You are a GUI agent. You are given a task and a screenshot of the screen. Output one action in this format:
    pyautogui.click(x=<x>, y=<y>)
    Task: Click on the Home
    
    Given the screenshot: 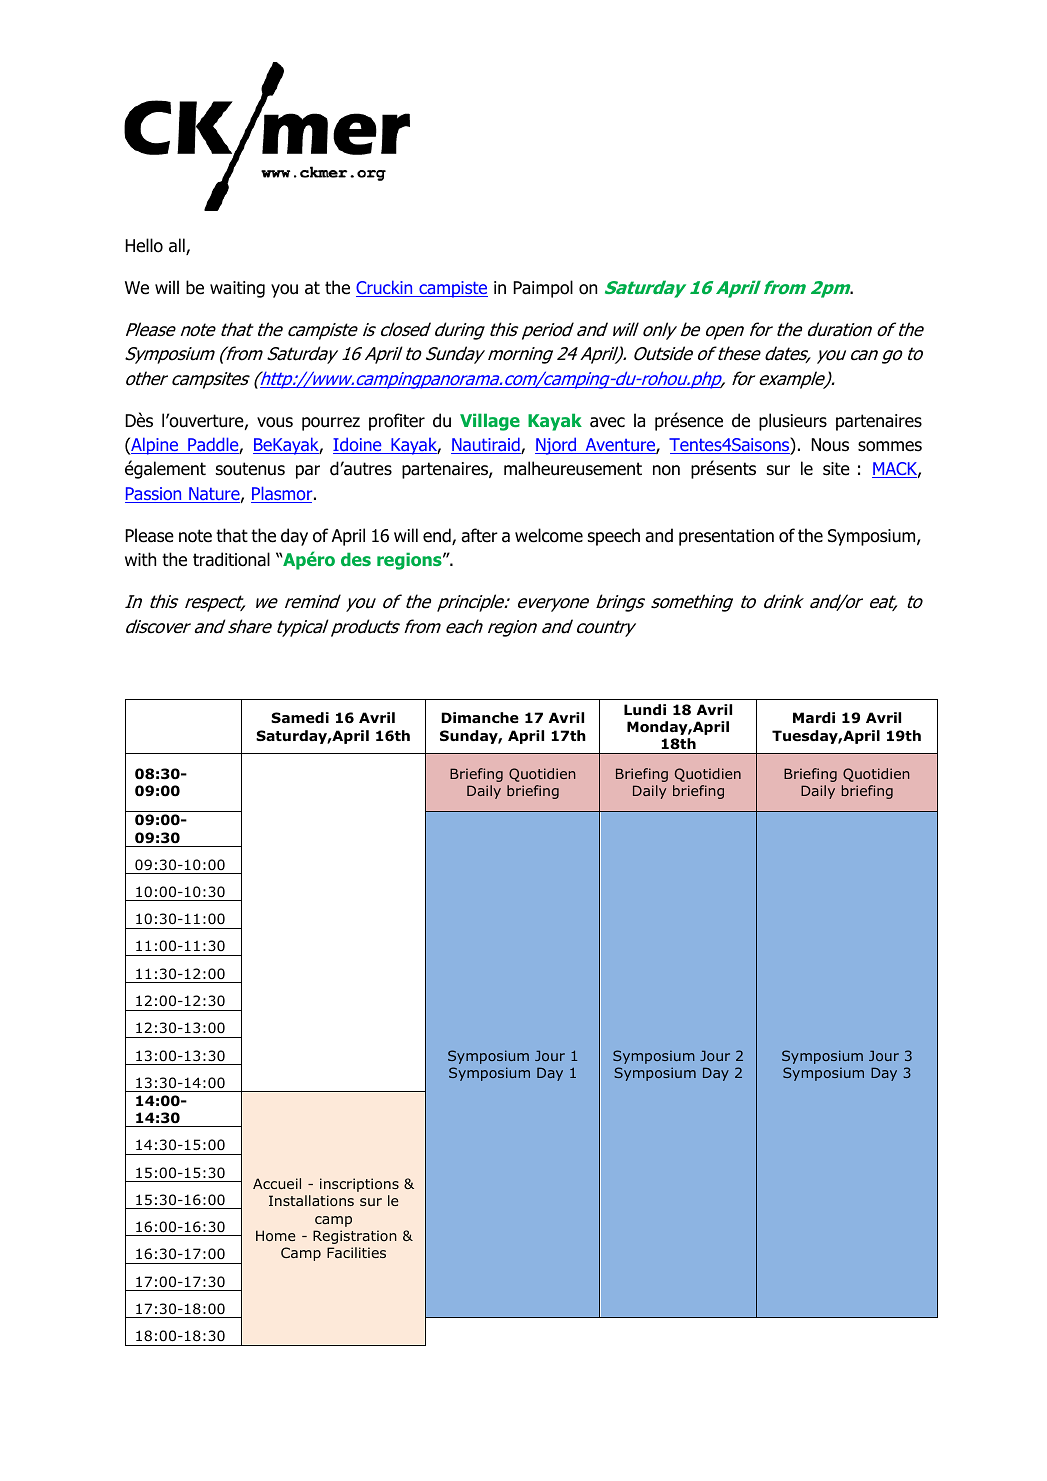 What is the action you would take?
    pyautogui.click(x=276, y=1235)
